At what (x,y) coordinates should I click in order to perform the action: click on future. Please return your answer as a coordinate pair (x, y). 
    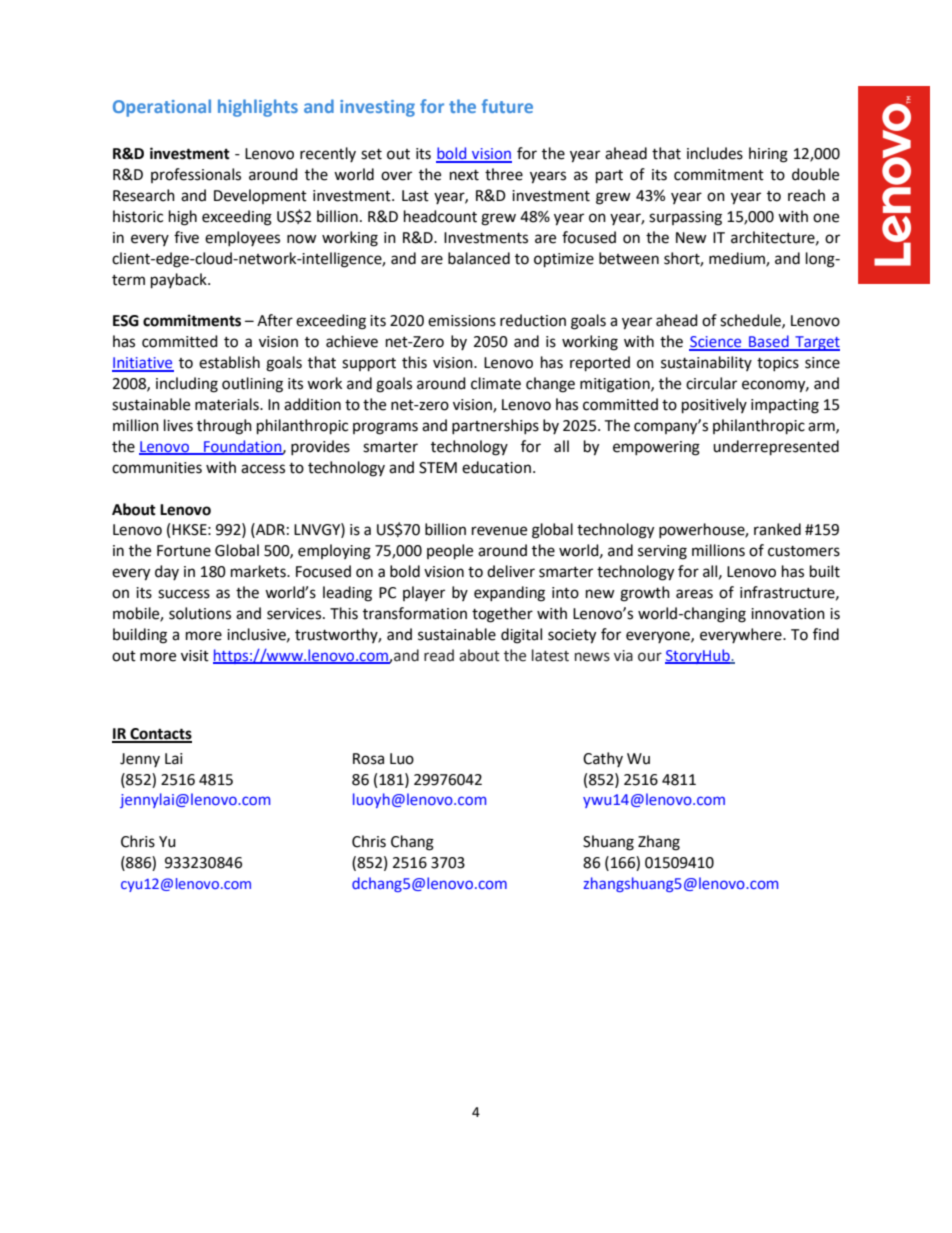
    Looking at the image, I should click on (507, 106).
